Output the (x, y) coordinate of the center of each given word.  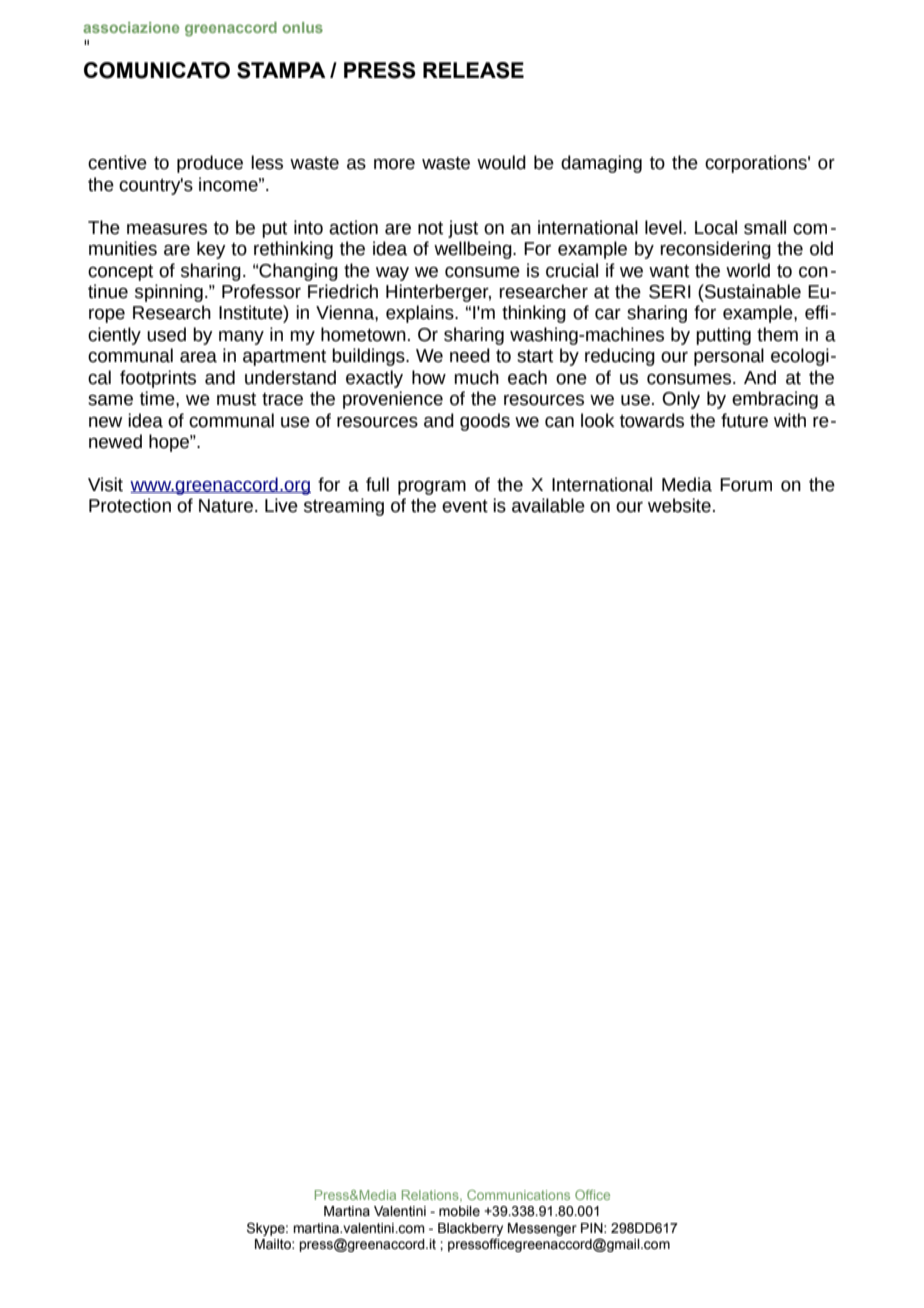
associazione (131, 27)
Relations (431, 1196)
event (465, 506)
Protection (130, 505)
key (211, 250)
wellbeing (474, 250)
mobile (459, 1211)
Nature (226, 506)
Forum (746, 485)
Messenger (542, 1229)
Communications (518, 1195)
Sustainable (752, 291)
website (679, 505)
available (548, 505)
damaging (601, 164)
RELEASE (473, 70)
